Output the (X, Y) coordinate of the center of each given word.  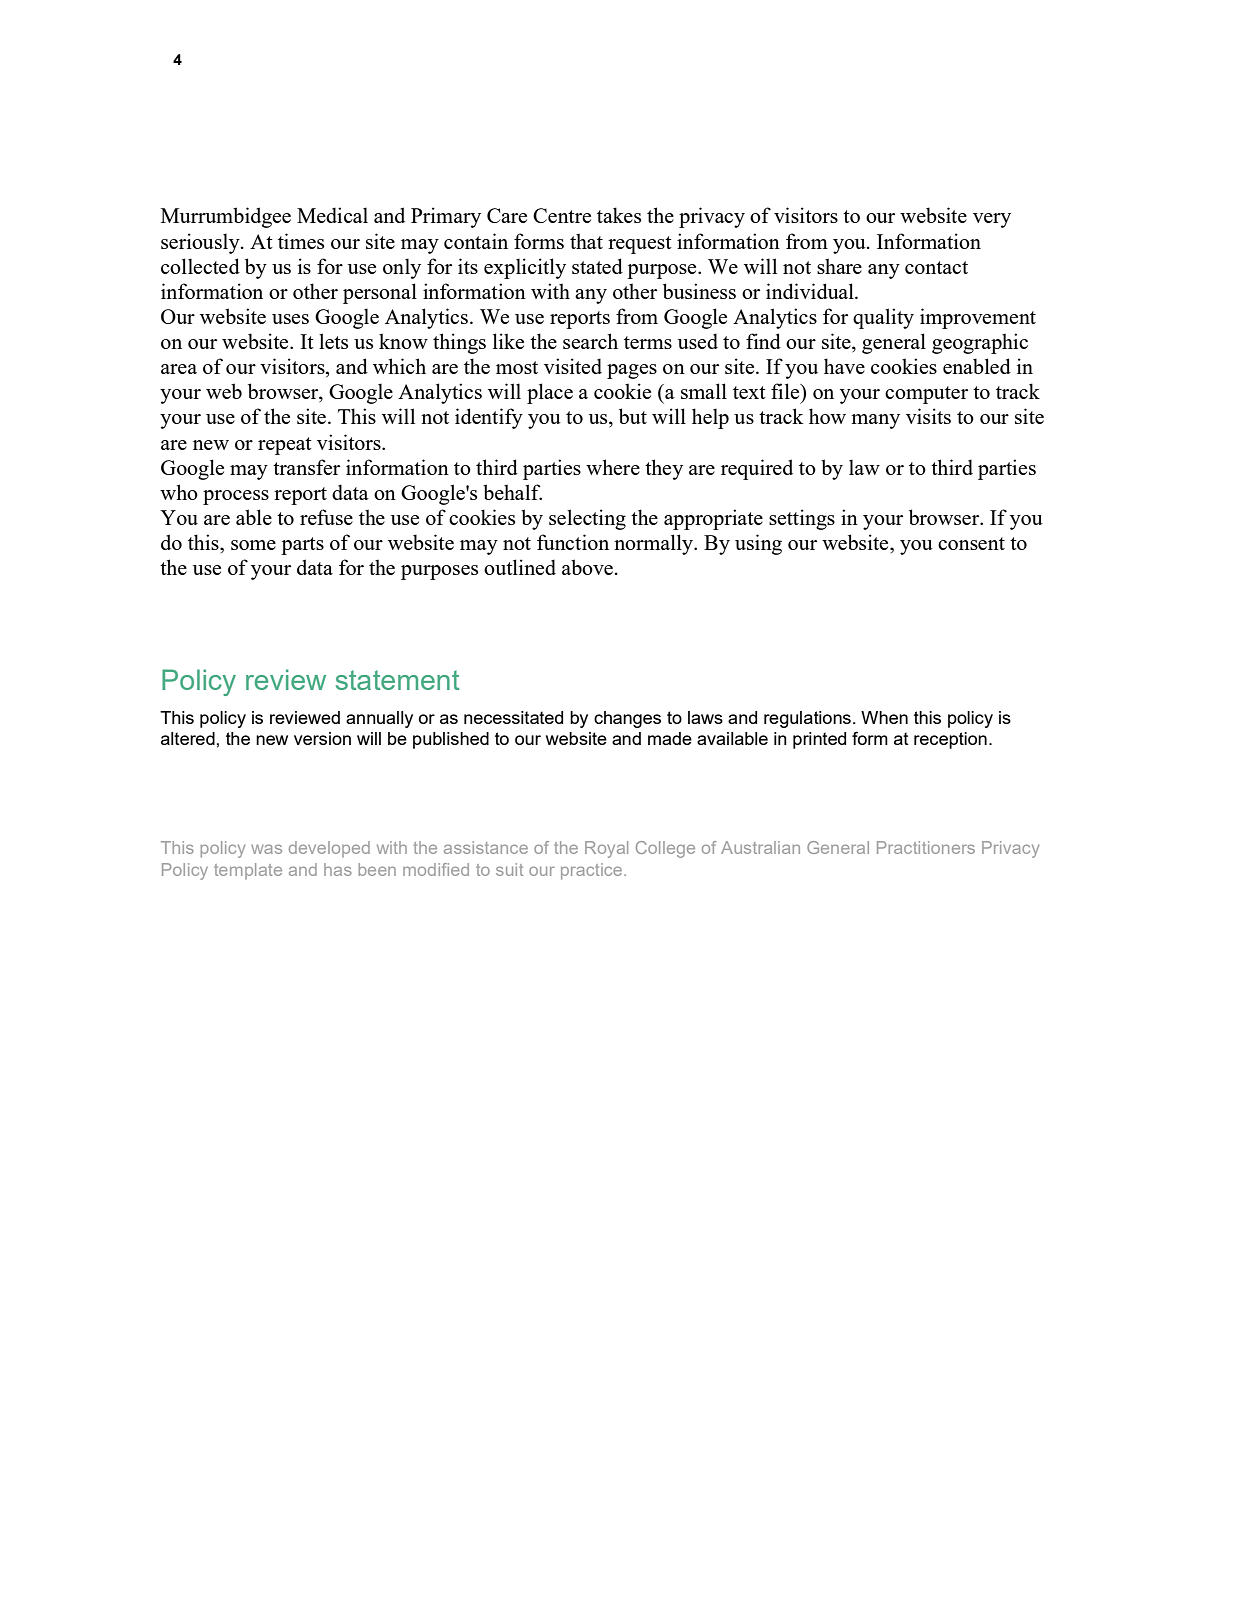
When (884, 717)
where (613, 467)
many (875, 421)
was (266, 849)
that (586, 241)
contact (936, 267)
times (301, 241)
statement (397, 680)
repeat (285, 446)
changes (627, 719)
